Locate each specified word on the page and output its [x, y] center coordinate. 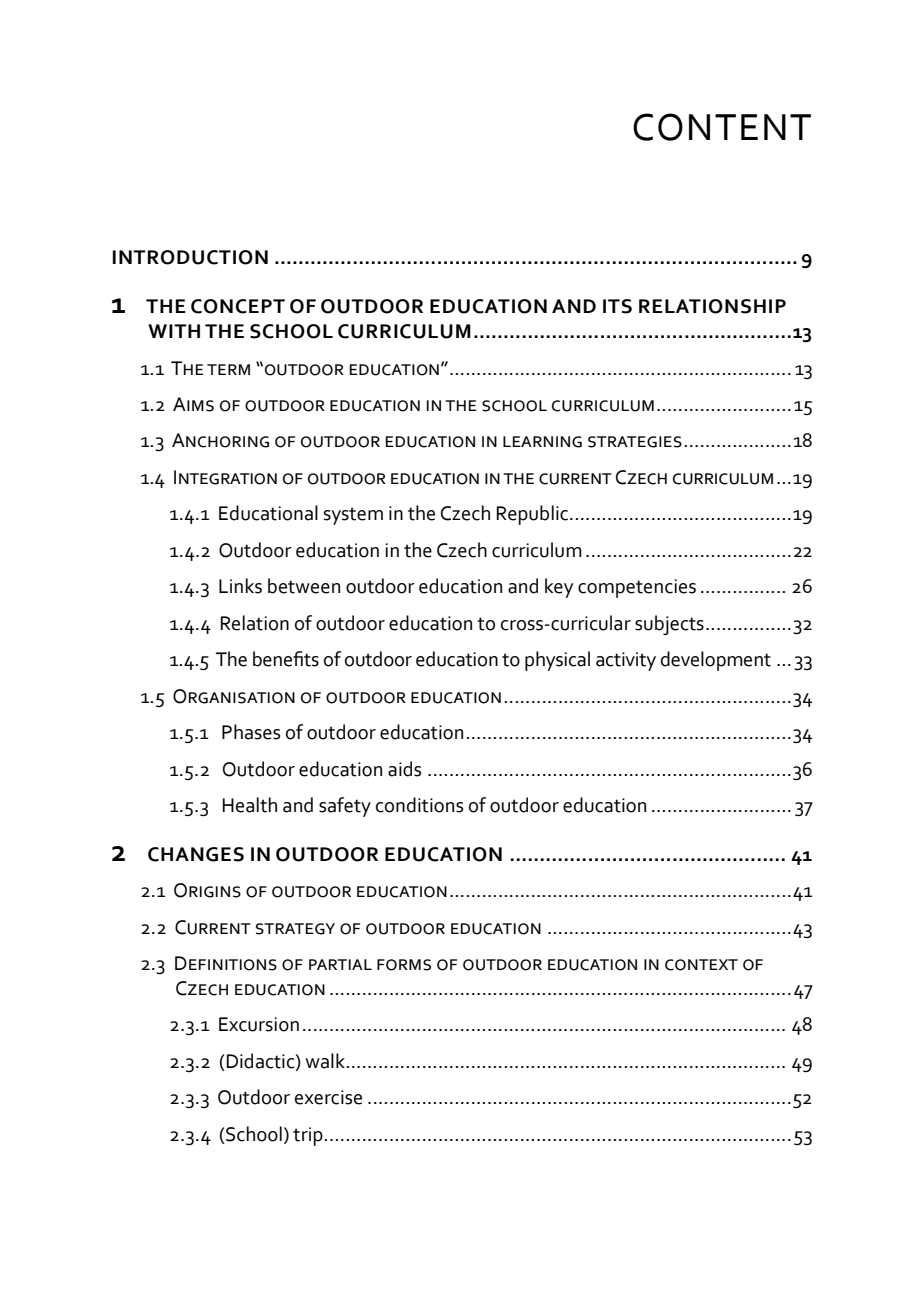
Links [240, 586]
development [716, 661]
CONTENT [722, 127]
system [353, 516]
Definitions [226, 963]
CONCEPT [238, 306]
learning [542, 442]
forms [404, 965]
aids [404, 769]
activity [626, 661]
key [559, 588]
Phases [251, 732]
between [304, 586]
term [228, 369]
